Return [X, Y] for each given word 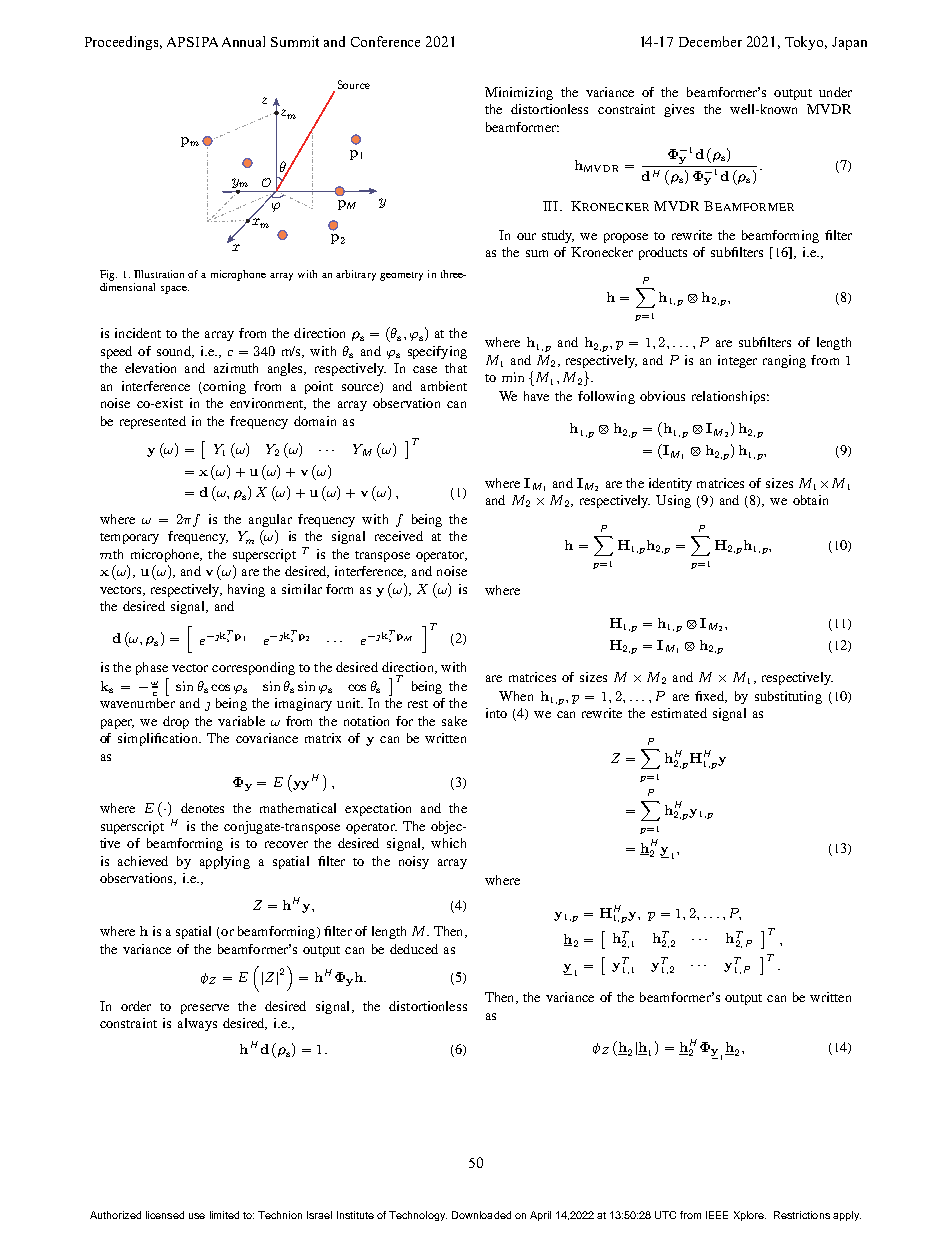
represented [153, 422]
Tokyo [806, 43]
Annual [243, 41]
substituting [788, 697]
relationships [728, 397]
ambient [444, 386]
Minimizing [519, 93]
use [197, 1216]
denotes [202, 808]
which [448, 843]
